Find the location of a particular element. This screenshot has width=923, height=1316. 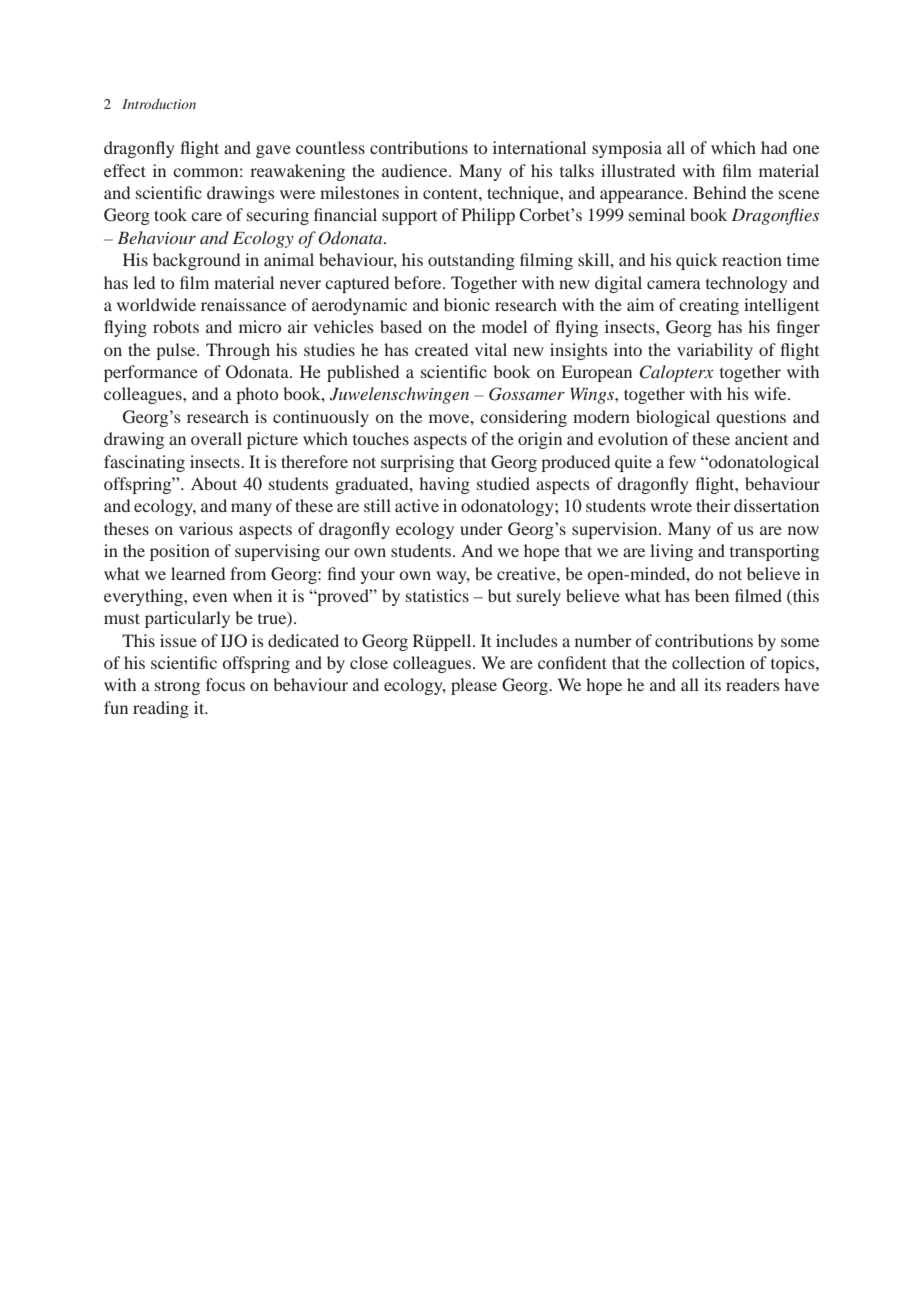

international is located at coordinates (539, 147).
